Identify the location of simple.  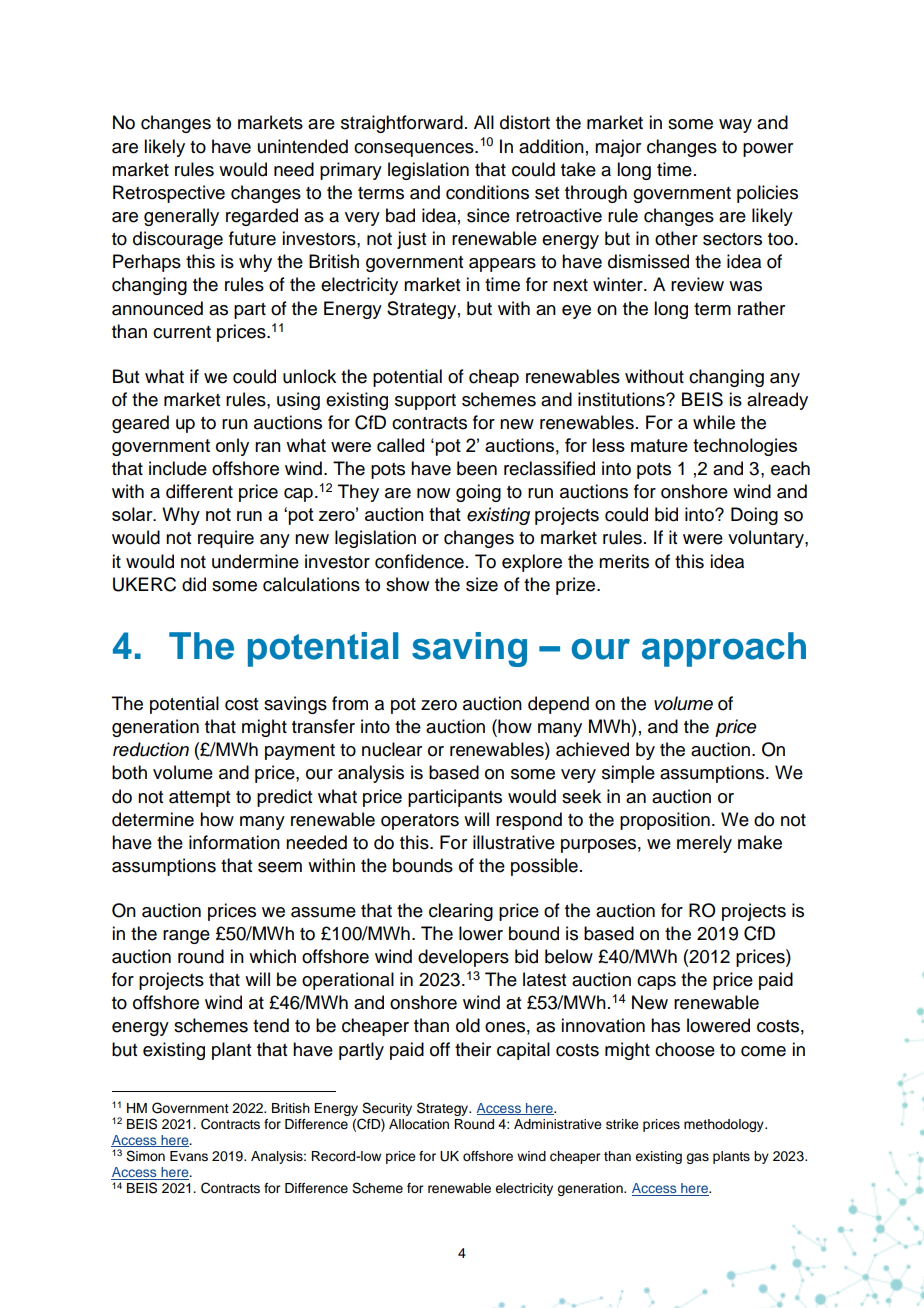
(628, 774).
